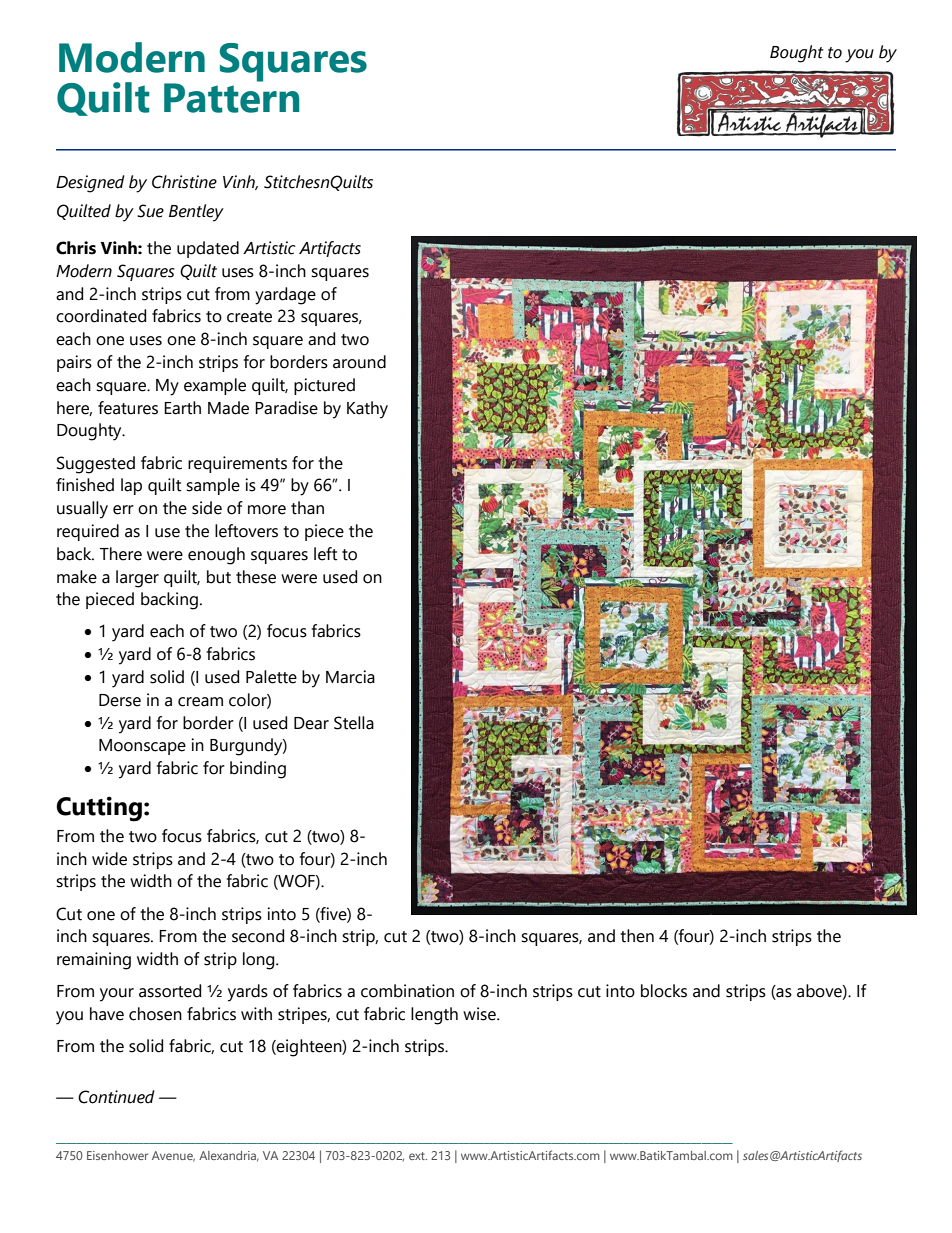 The height and width of the screenshot is (1233, 952). I want to click on Pattern, so click(231, 97).
